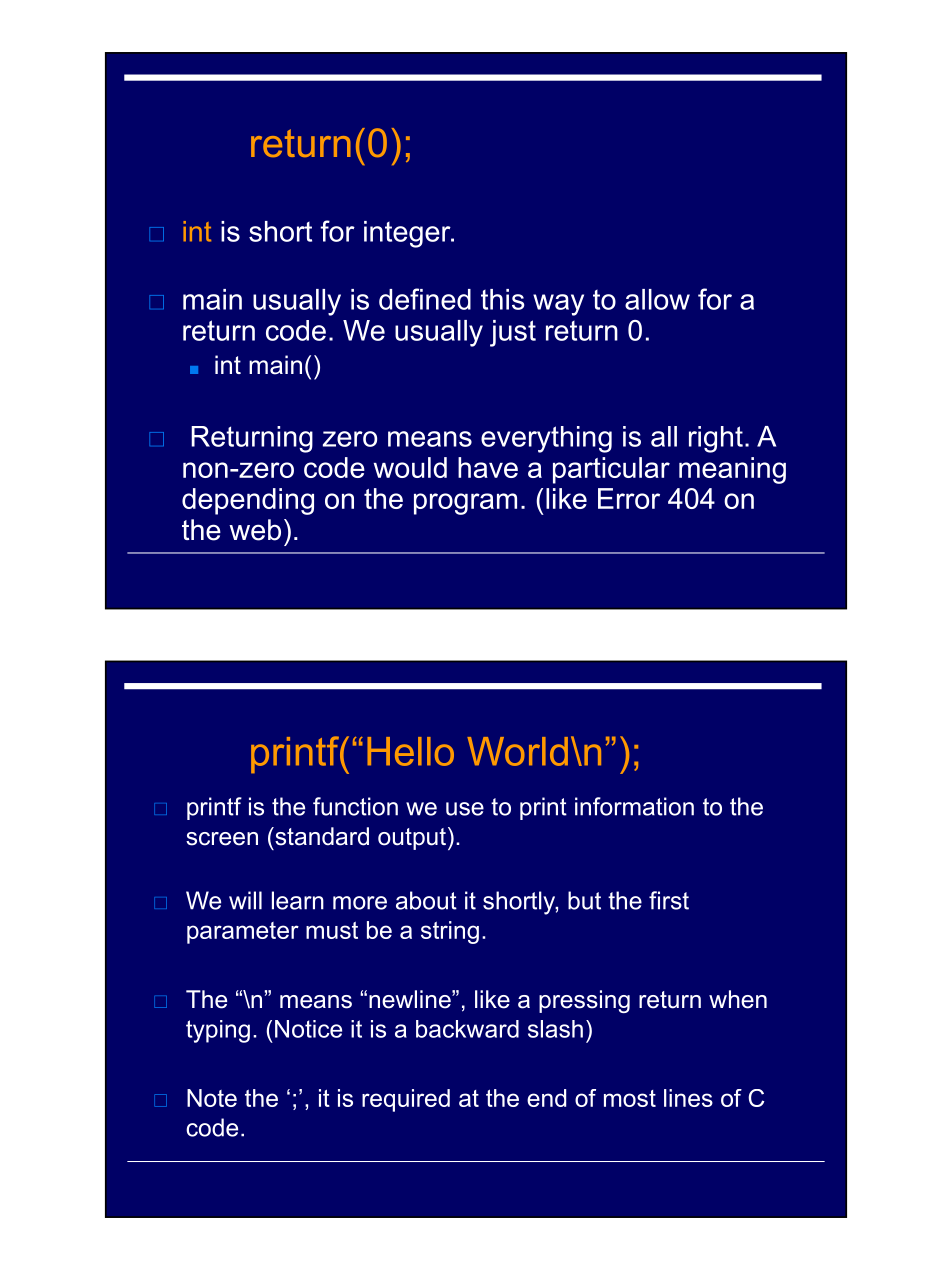 This image has height=1270, width=952. I want to click on integer, so click(408, 234).
